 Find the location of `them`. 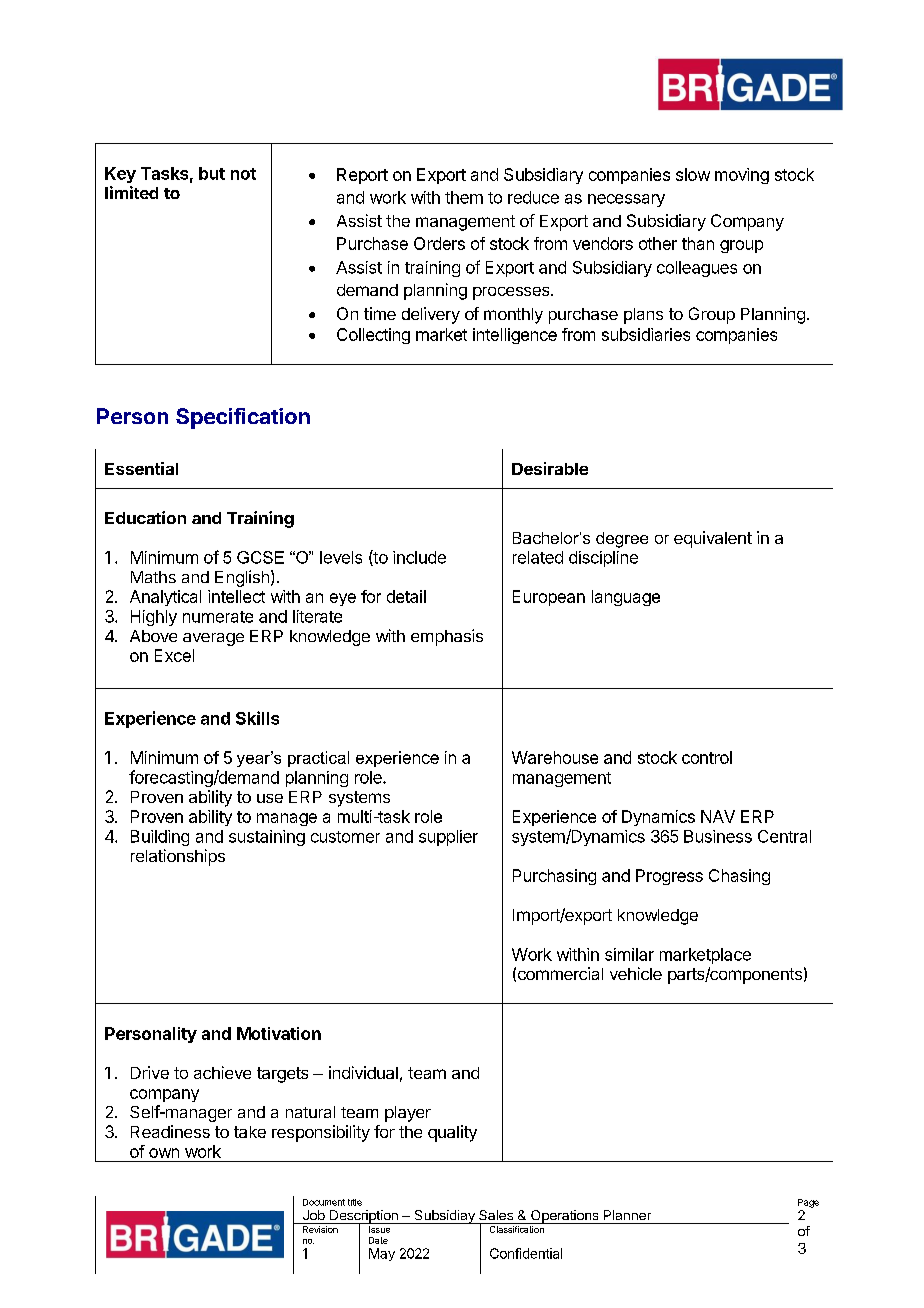

them is located at coordinates (464, 197).
